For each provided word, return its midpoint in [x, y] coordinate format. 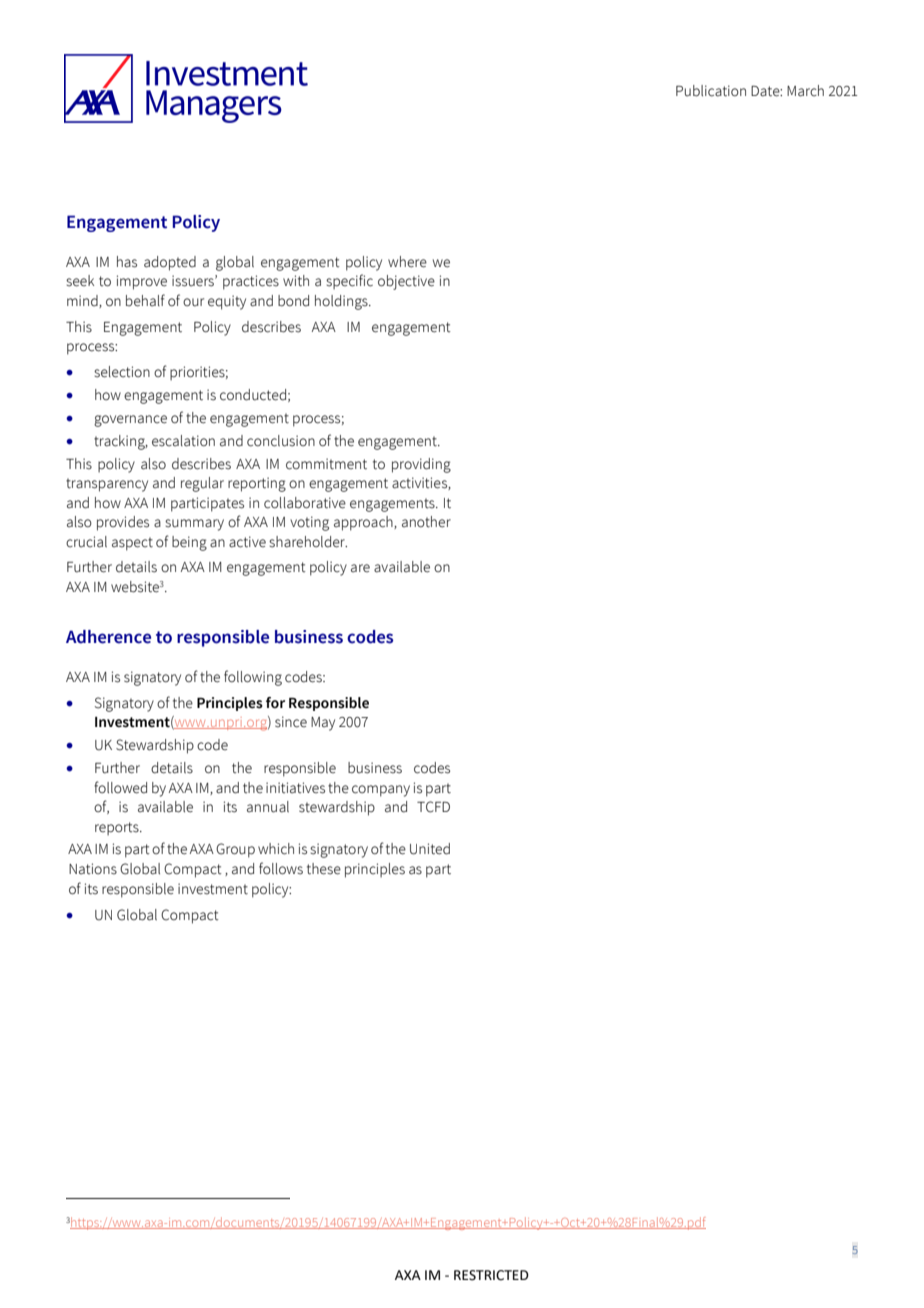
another [426, 522]
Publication [711, 91]
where [407, 262]
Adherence [108, 637]
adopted [170, 263]
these [324, 869]
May [323, 724]
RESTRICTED [491, 1275]
